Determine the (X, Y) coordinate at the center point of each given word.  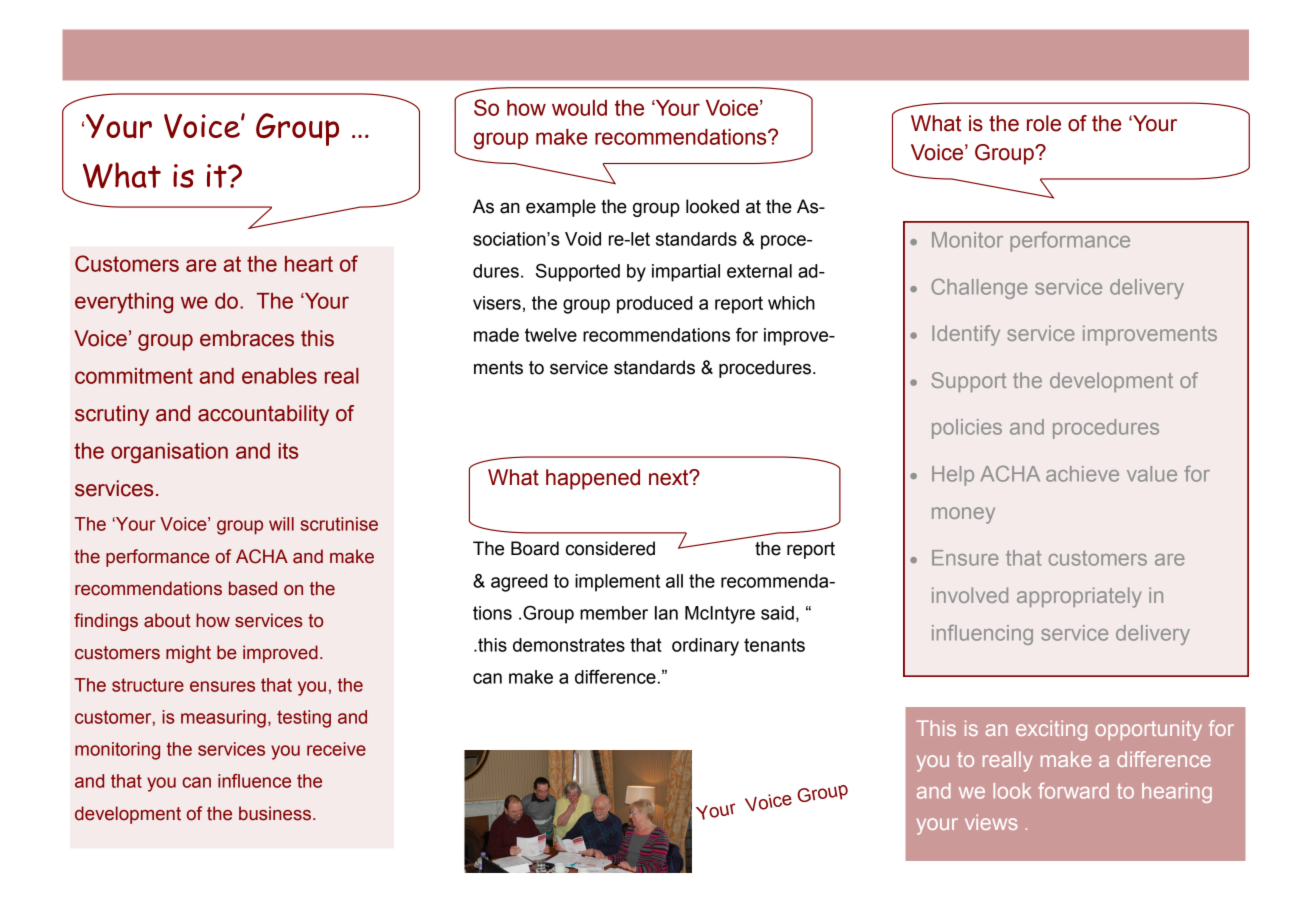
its (288, 451)
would (579, 108)
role (1044, 123)
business (275, 813)
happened (593, 479)
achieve (1082, 474)
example (561, 208)
